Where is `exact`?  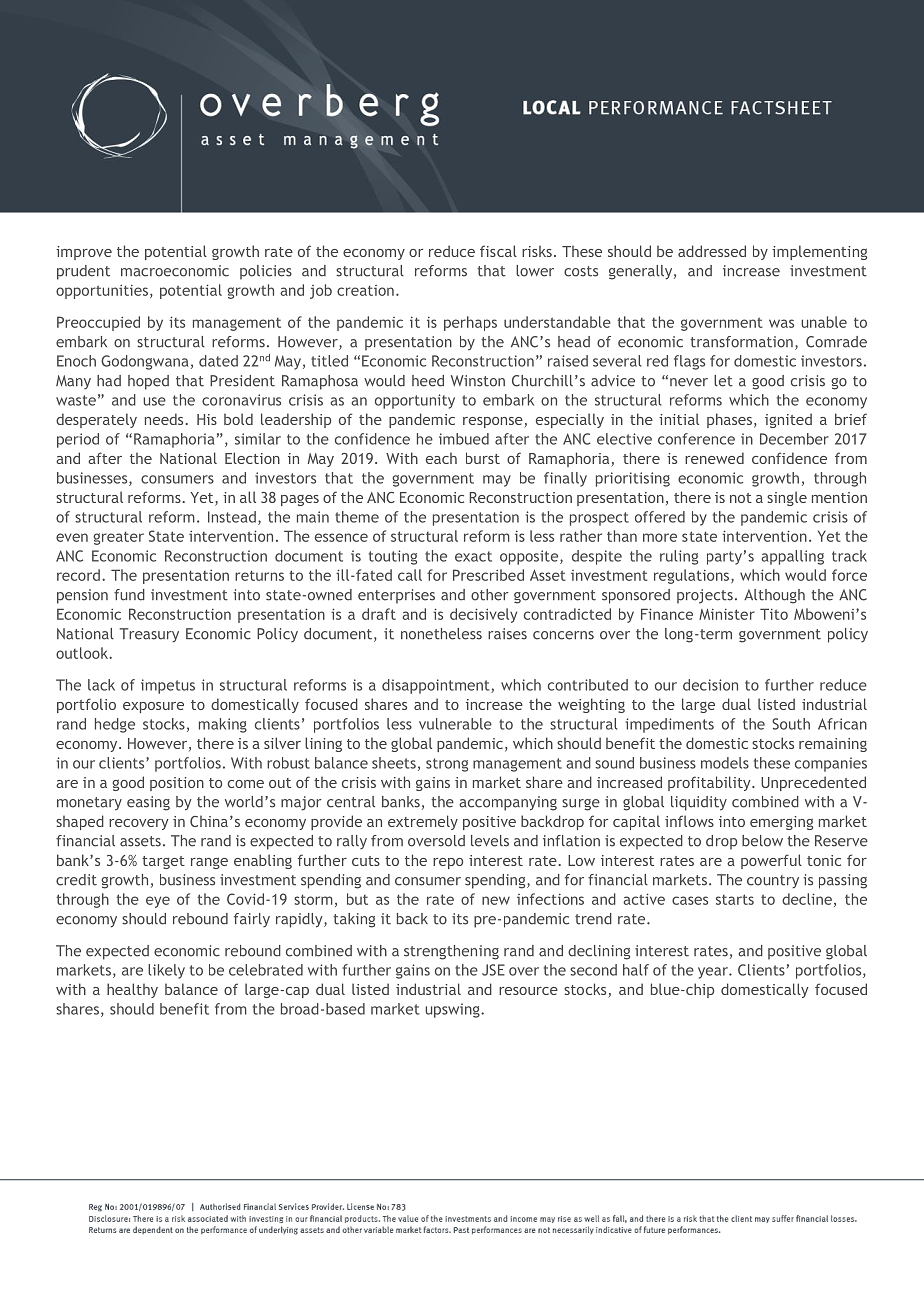
exact is located at coordinates (473, 556).
